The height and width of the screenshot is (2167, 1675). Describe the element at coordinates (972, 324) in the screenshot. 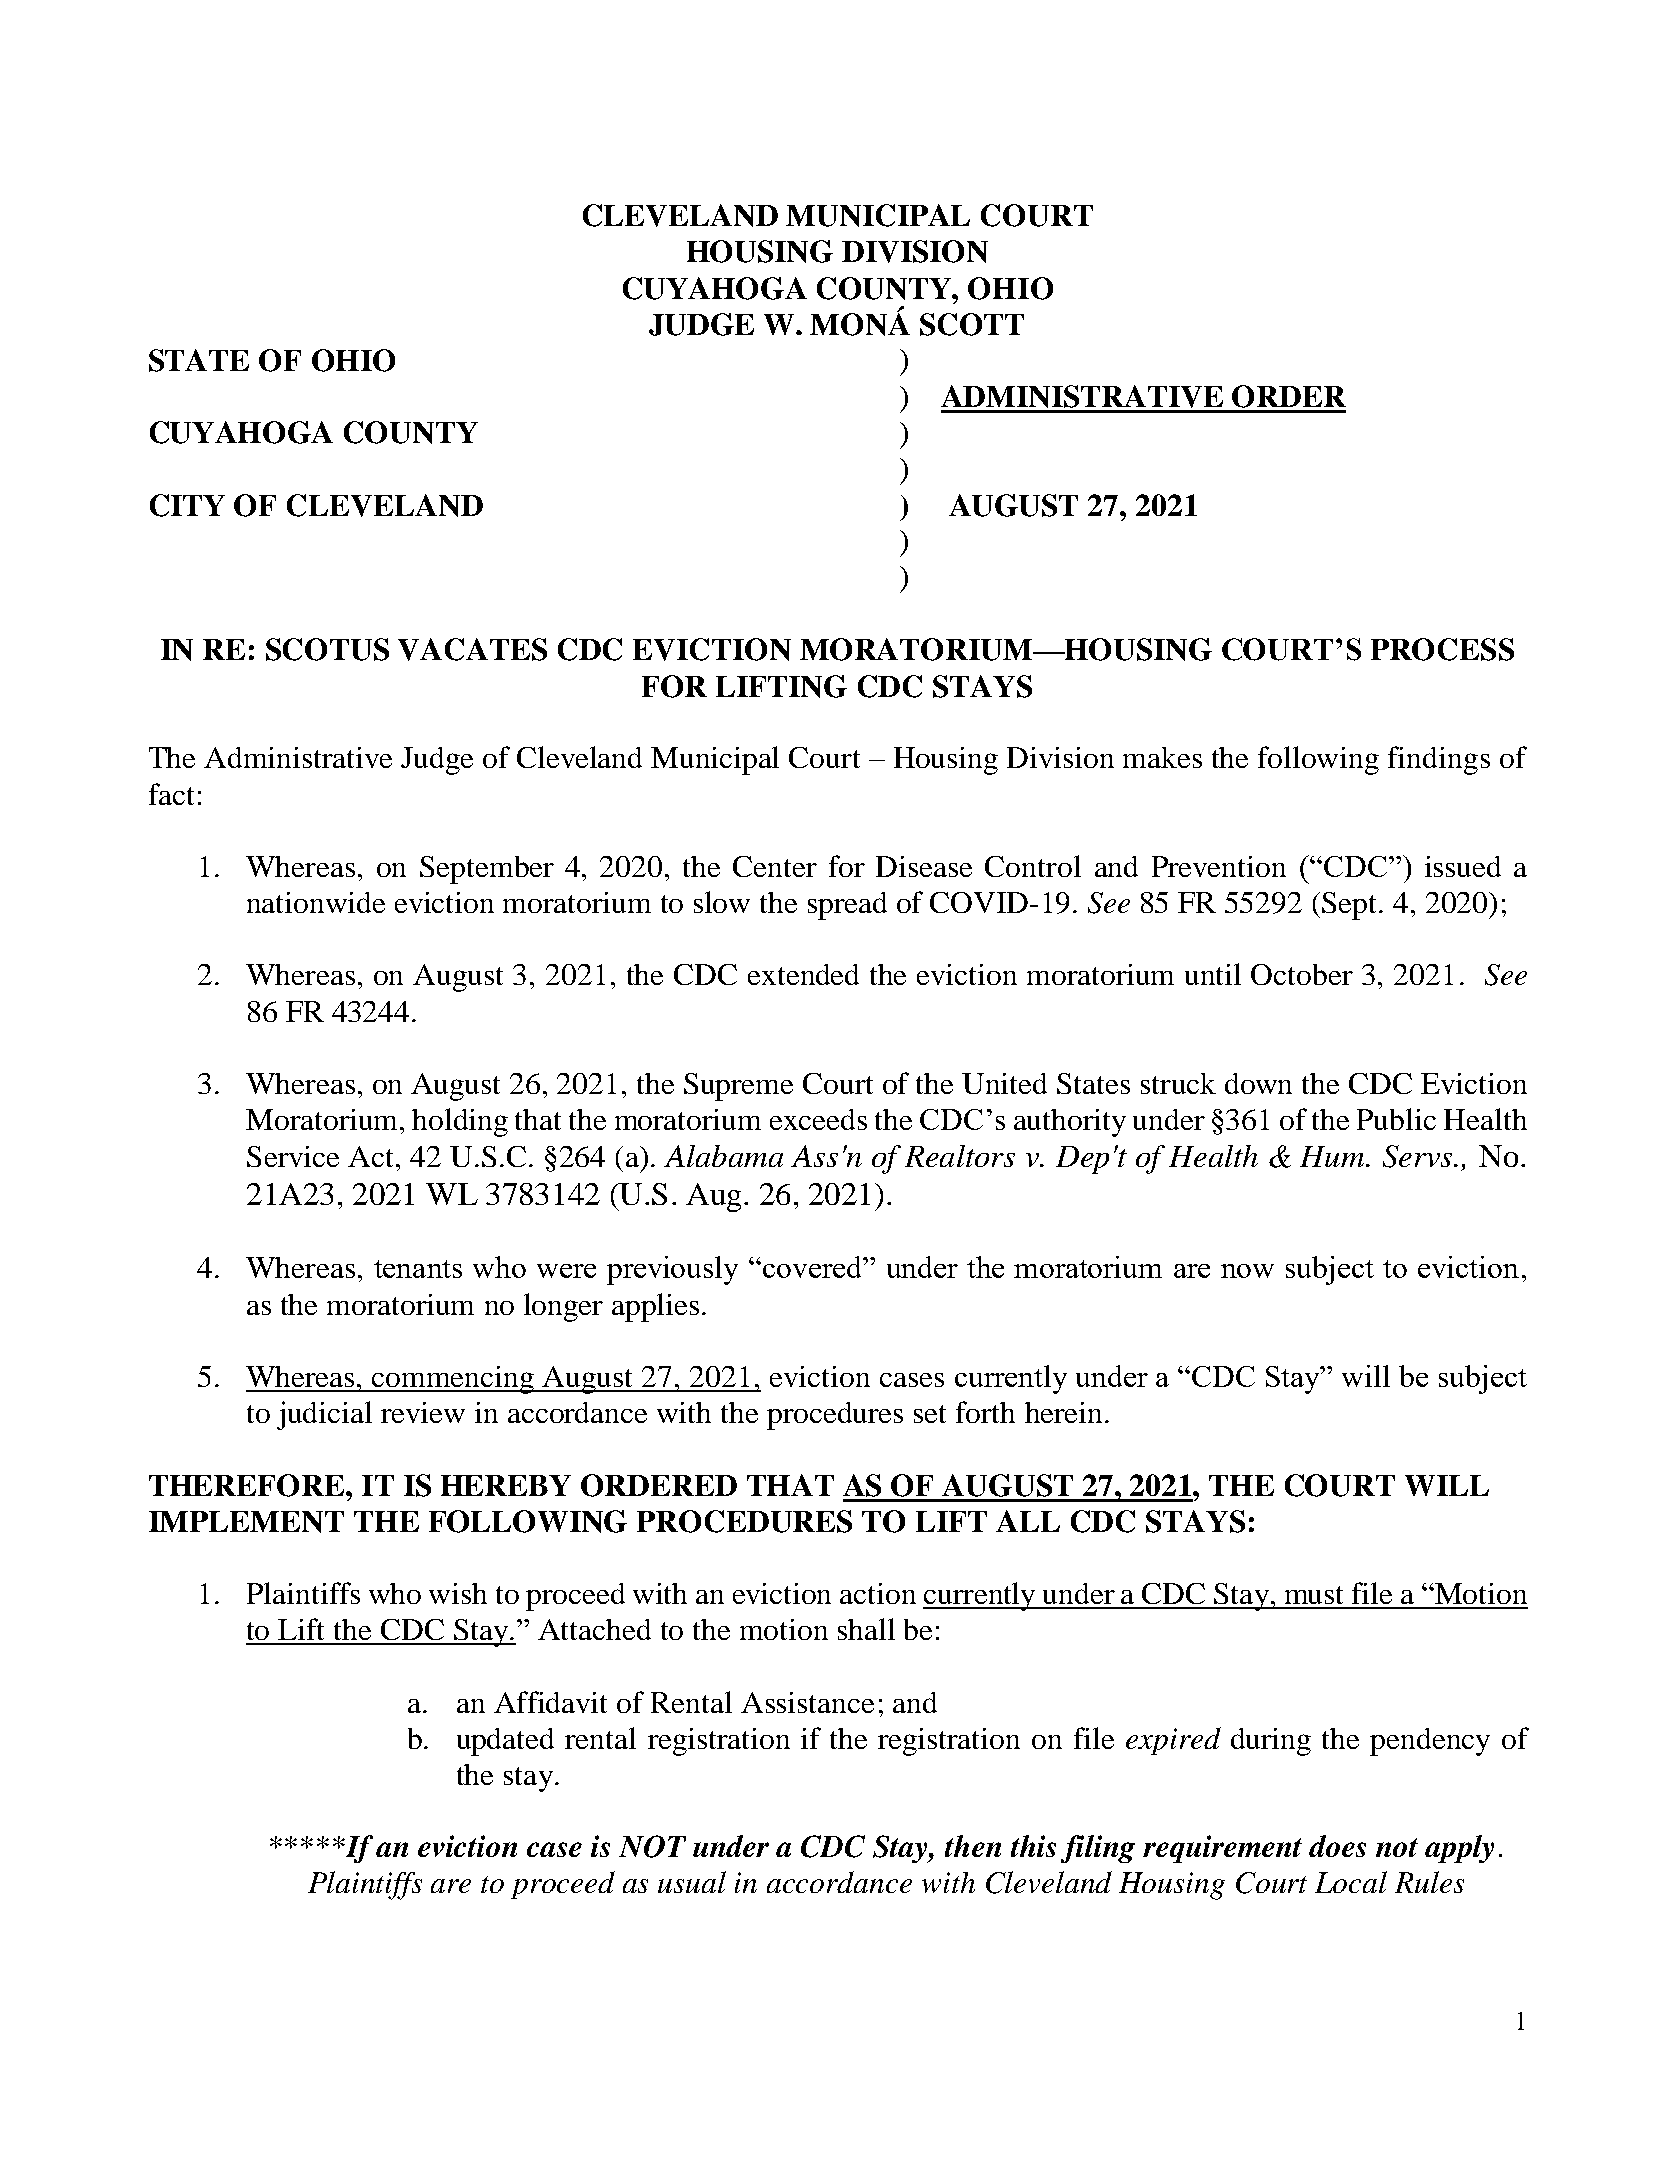

I see `SCOTT` at that location.
